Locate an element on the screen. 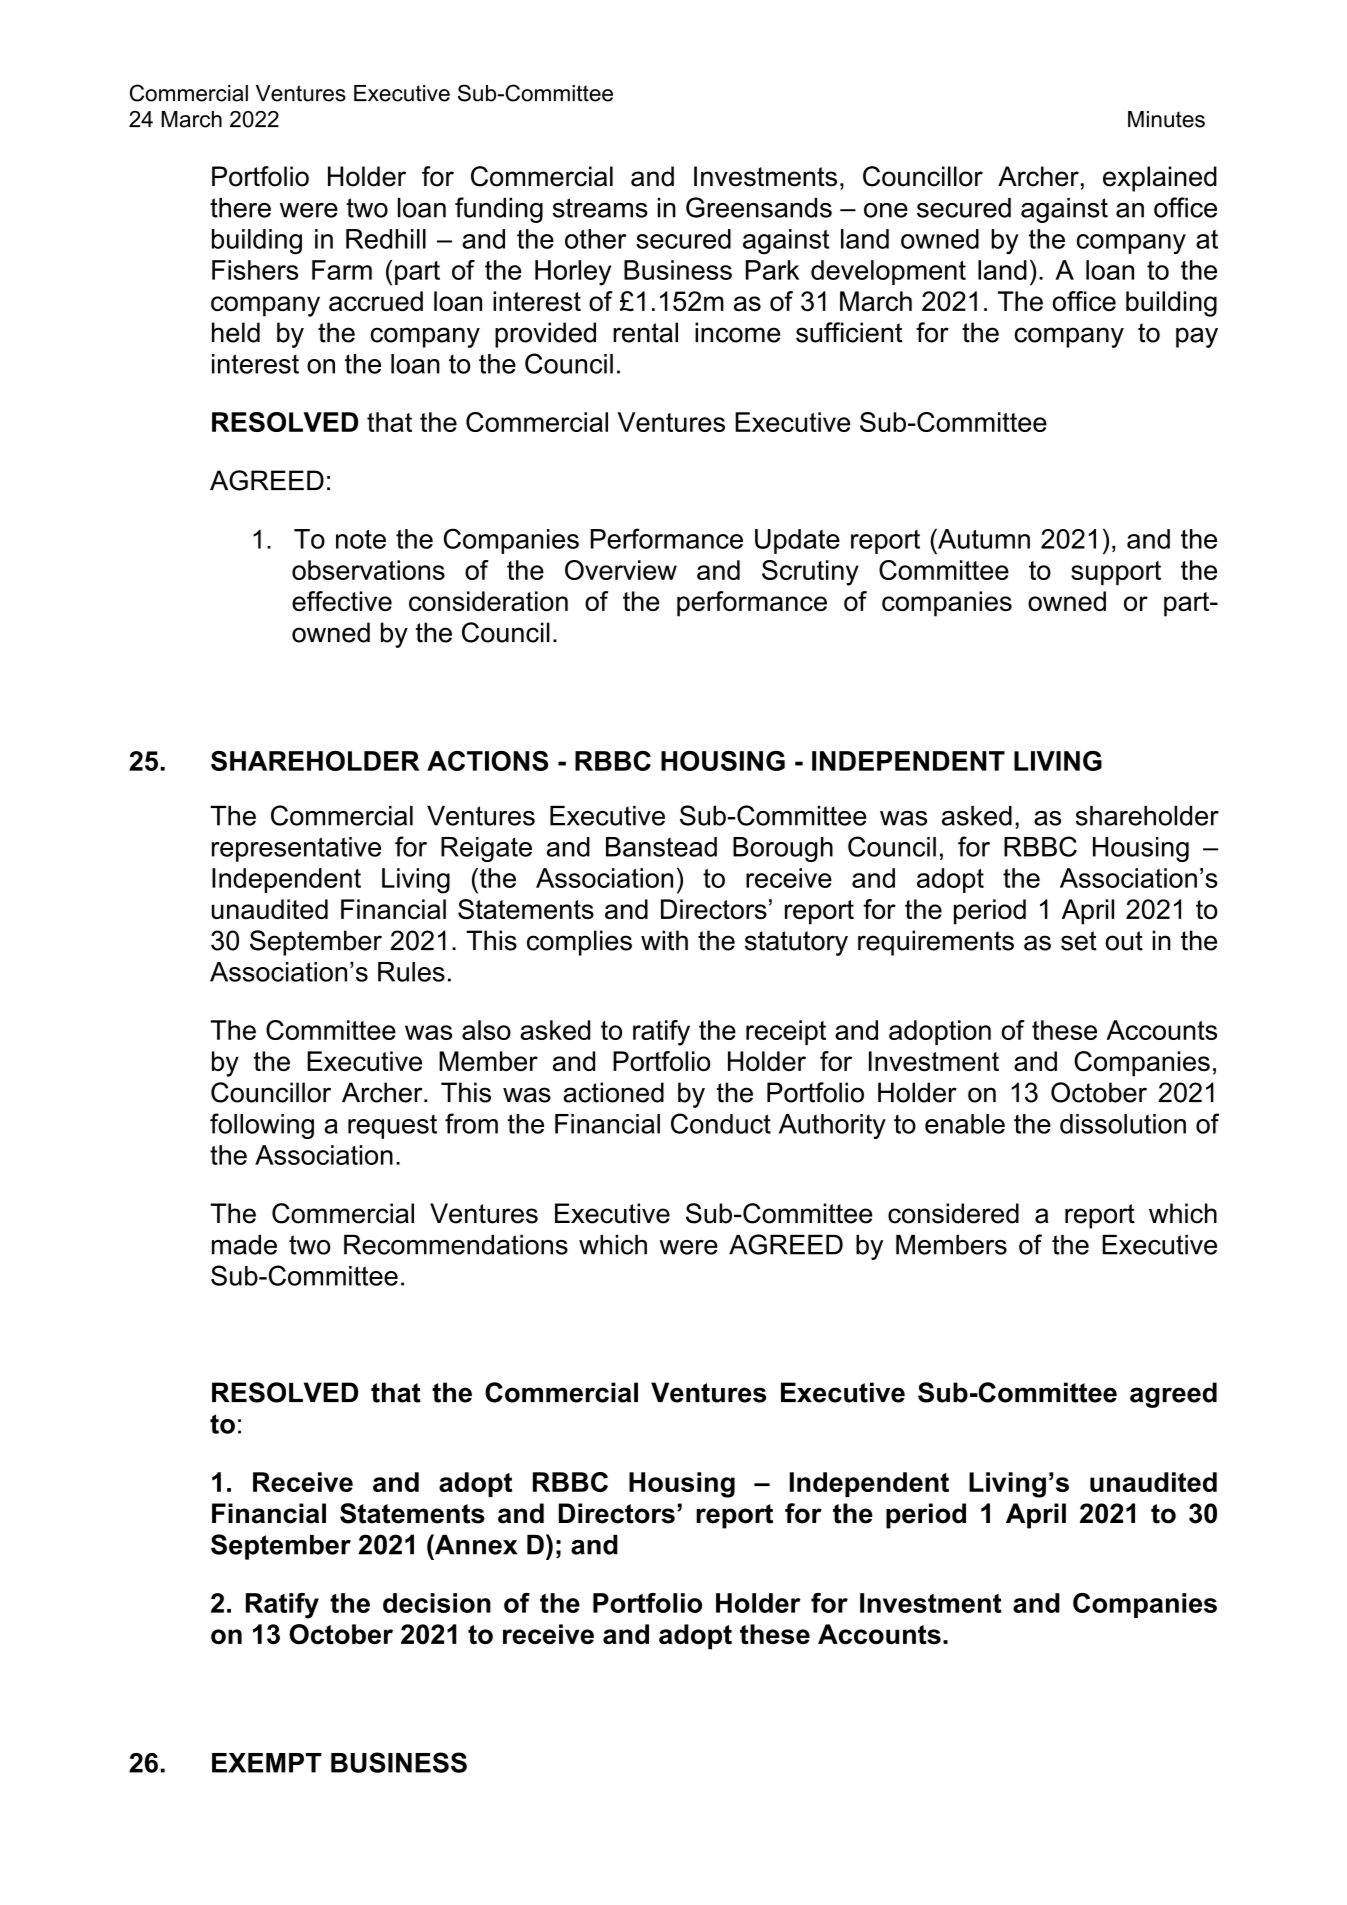 This screenshot has height=1905, width=1347. with is located at coordinates (664, 940).
